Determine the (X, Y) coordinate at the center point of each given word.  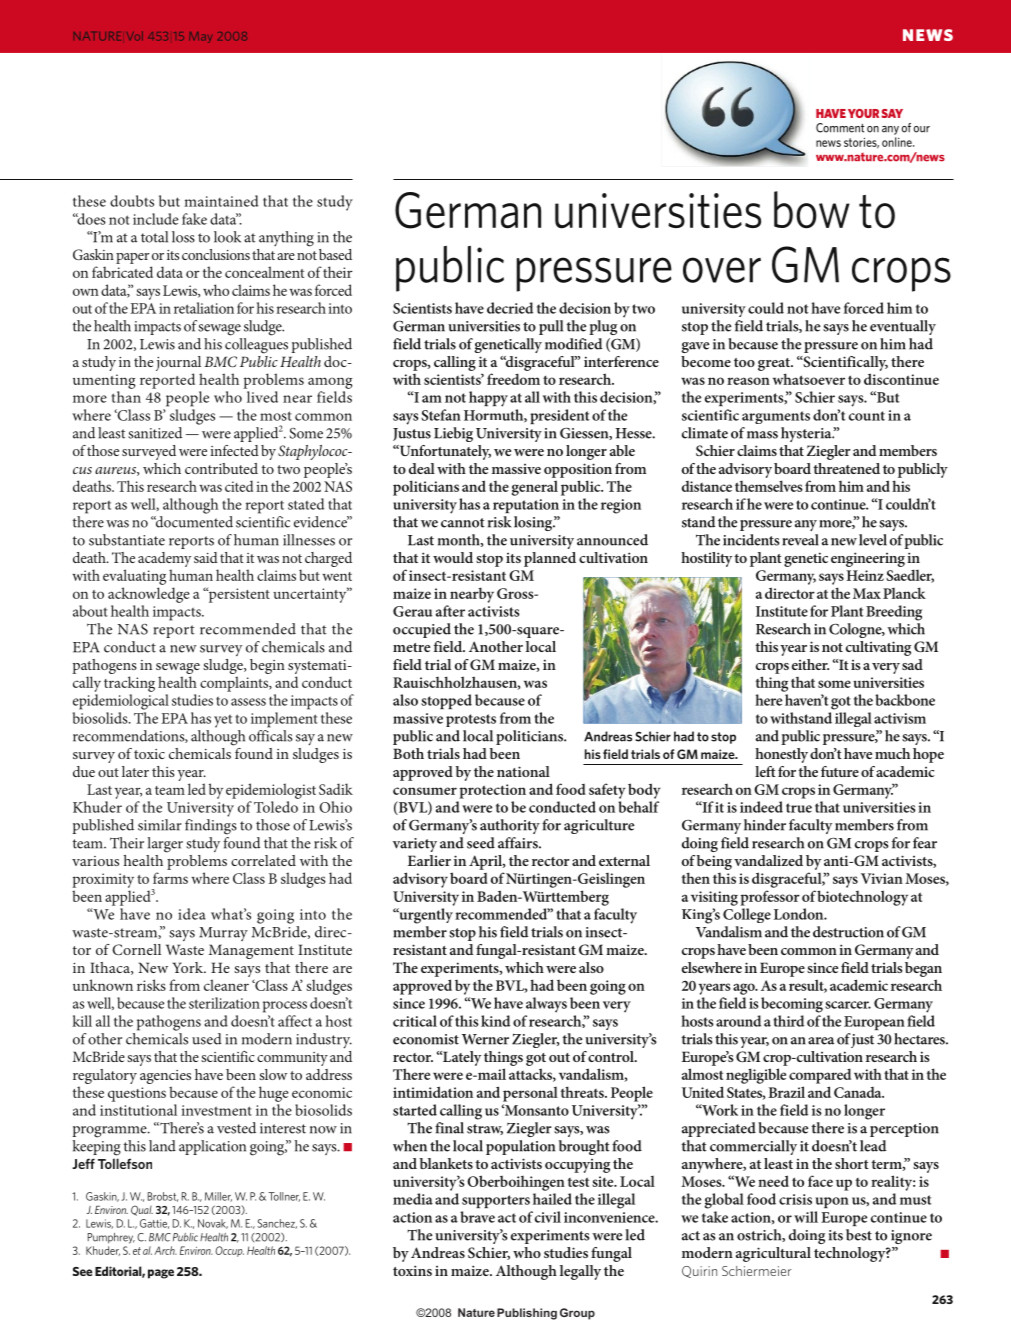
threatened (846, 468)
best (859, 1235)
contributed (221, 468)
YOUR (863, 113)
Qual (142, 1210)
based (335, 254)
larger (165, 845)
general (535, 488)
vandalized (768, 860)
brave (477, 1217)
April (487, 862)
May (200, 37)
